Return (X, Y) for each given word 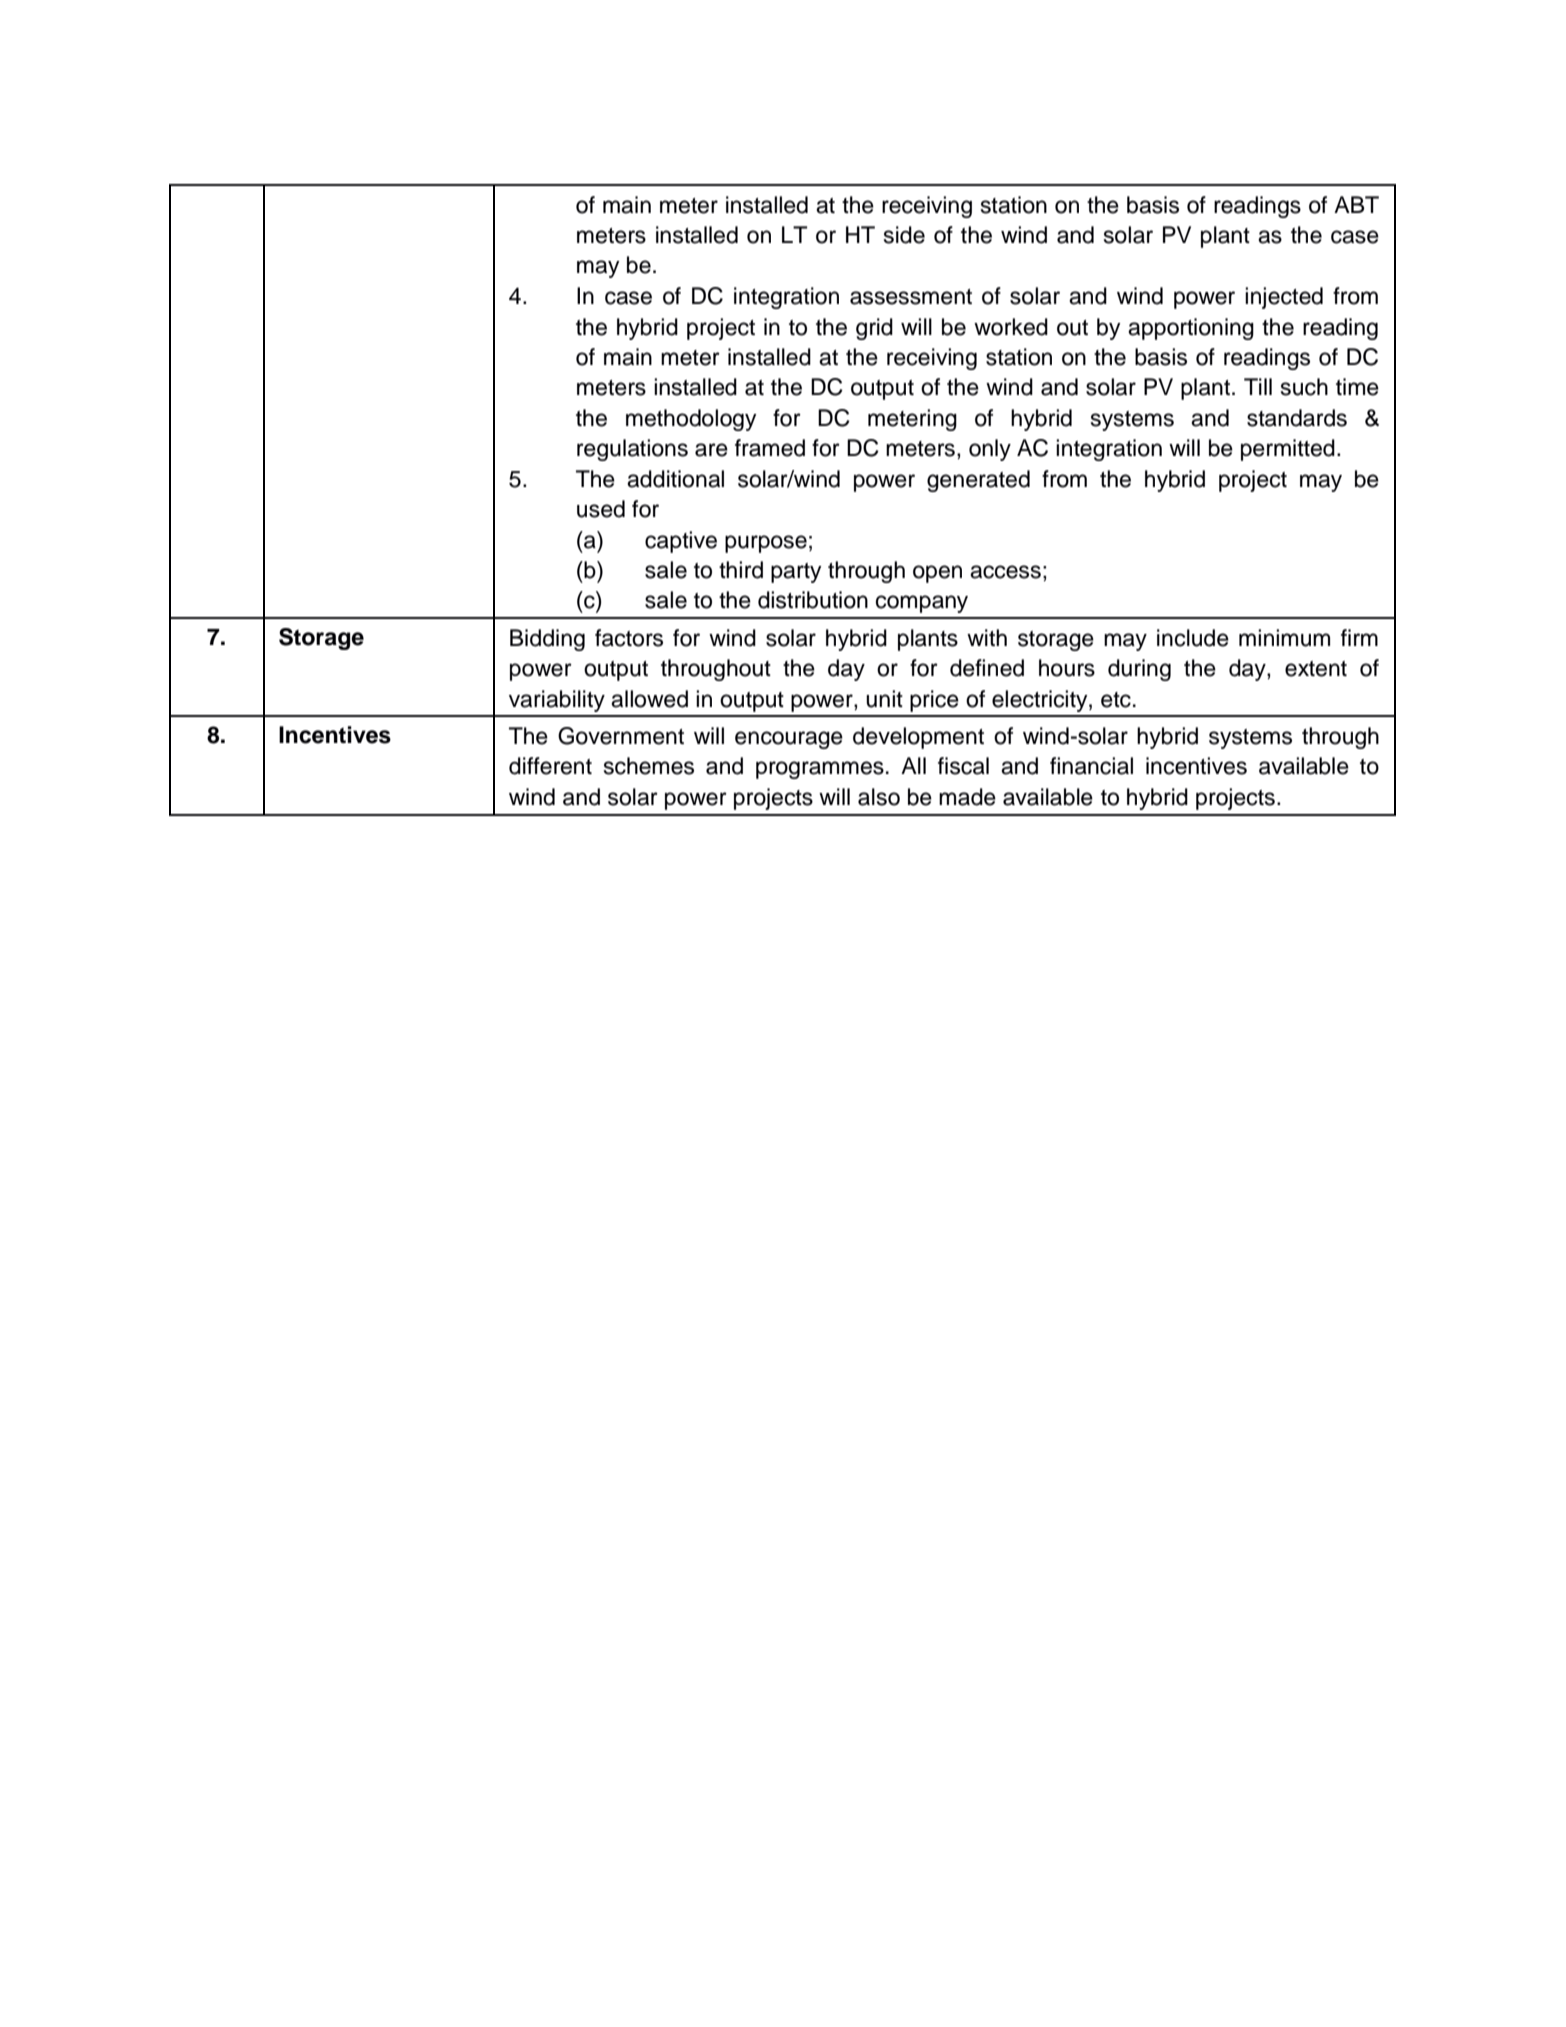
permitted (1288, 450)
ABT (1356, 204)
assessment (911, 297)
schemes (649, 766)
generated (978, 481)
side (904, 235)
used (601, 509)
